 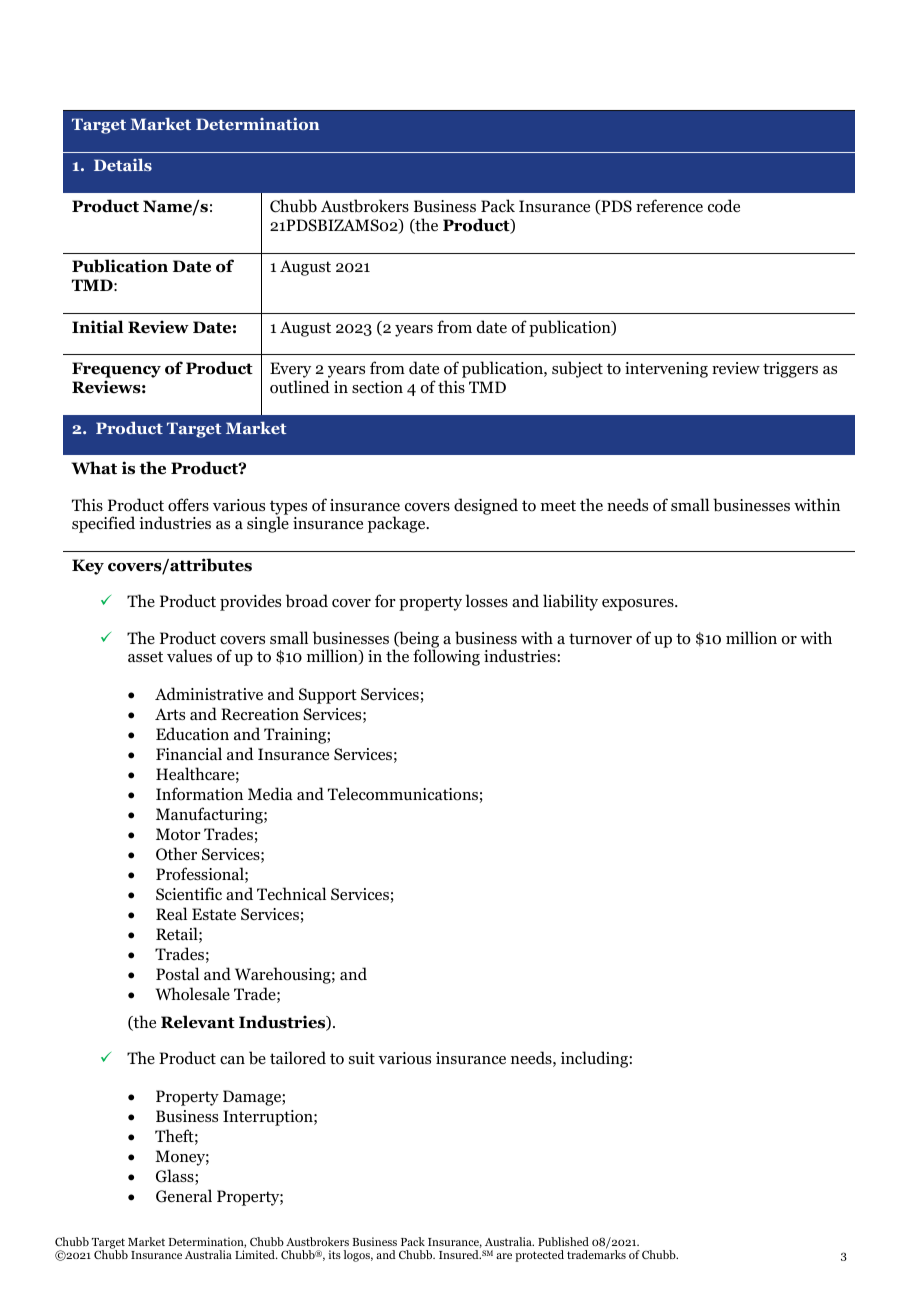 I want to click on Technical, so click(x=291, y=893).
